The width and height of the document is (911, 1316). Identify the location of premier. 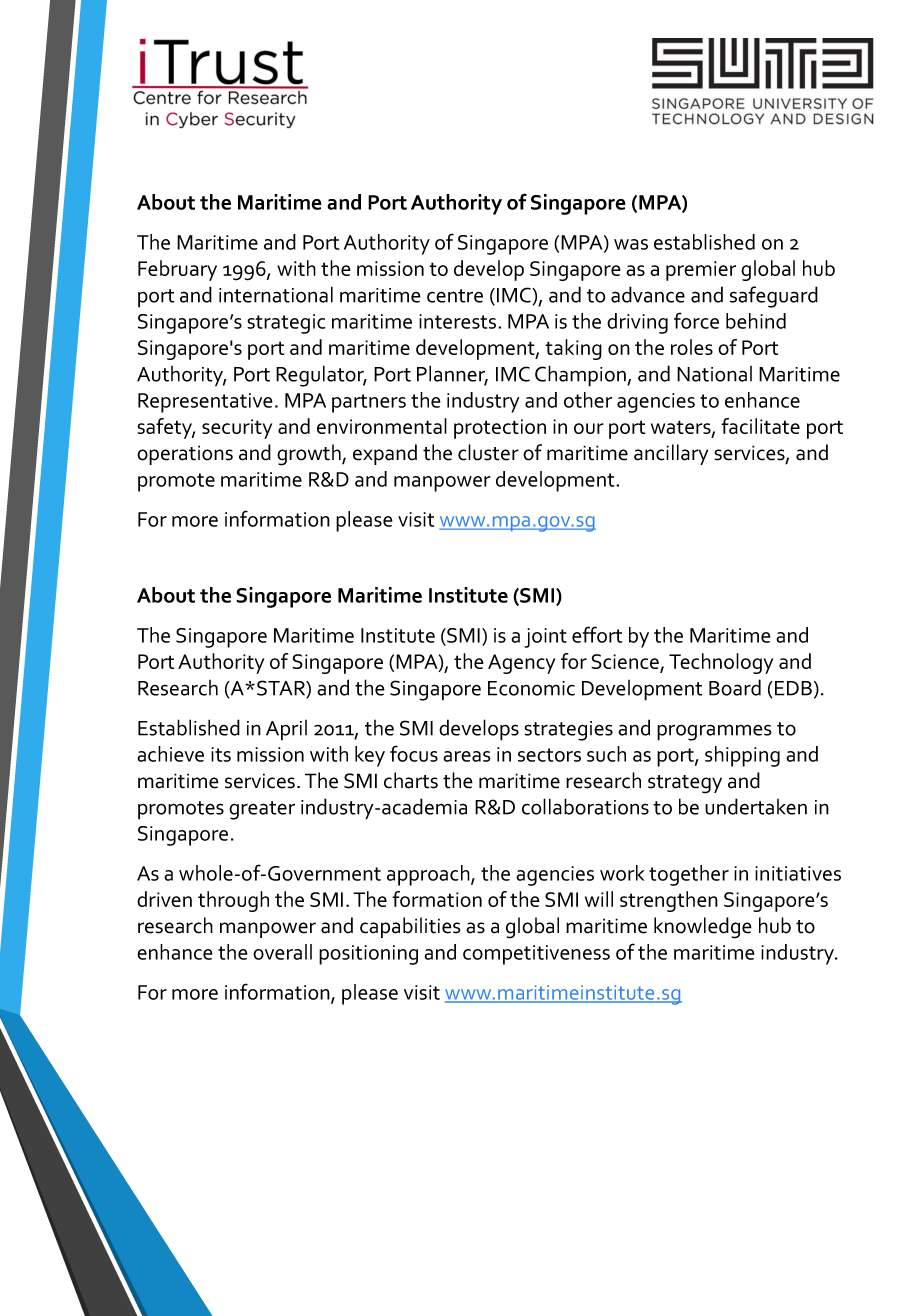
(701, 271).
